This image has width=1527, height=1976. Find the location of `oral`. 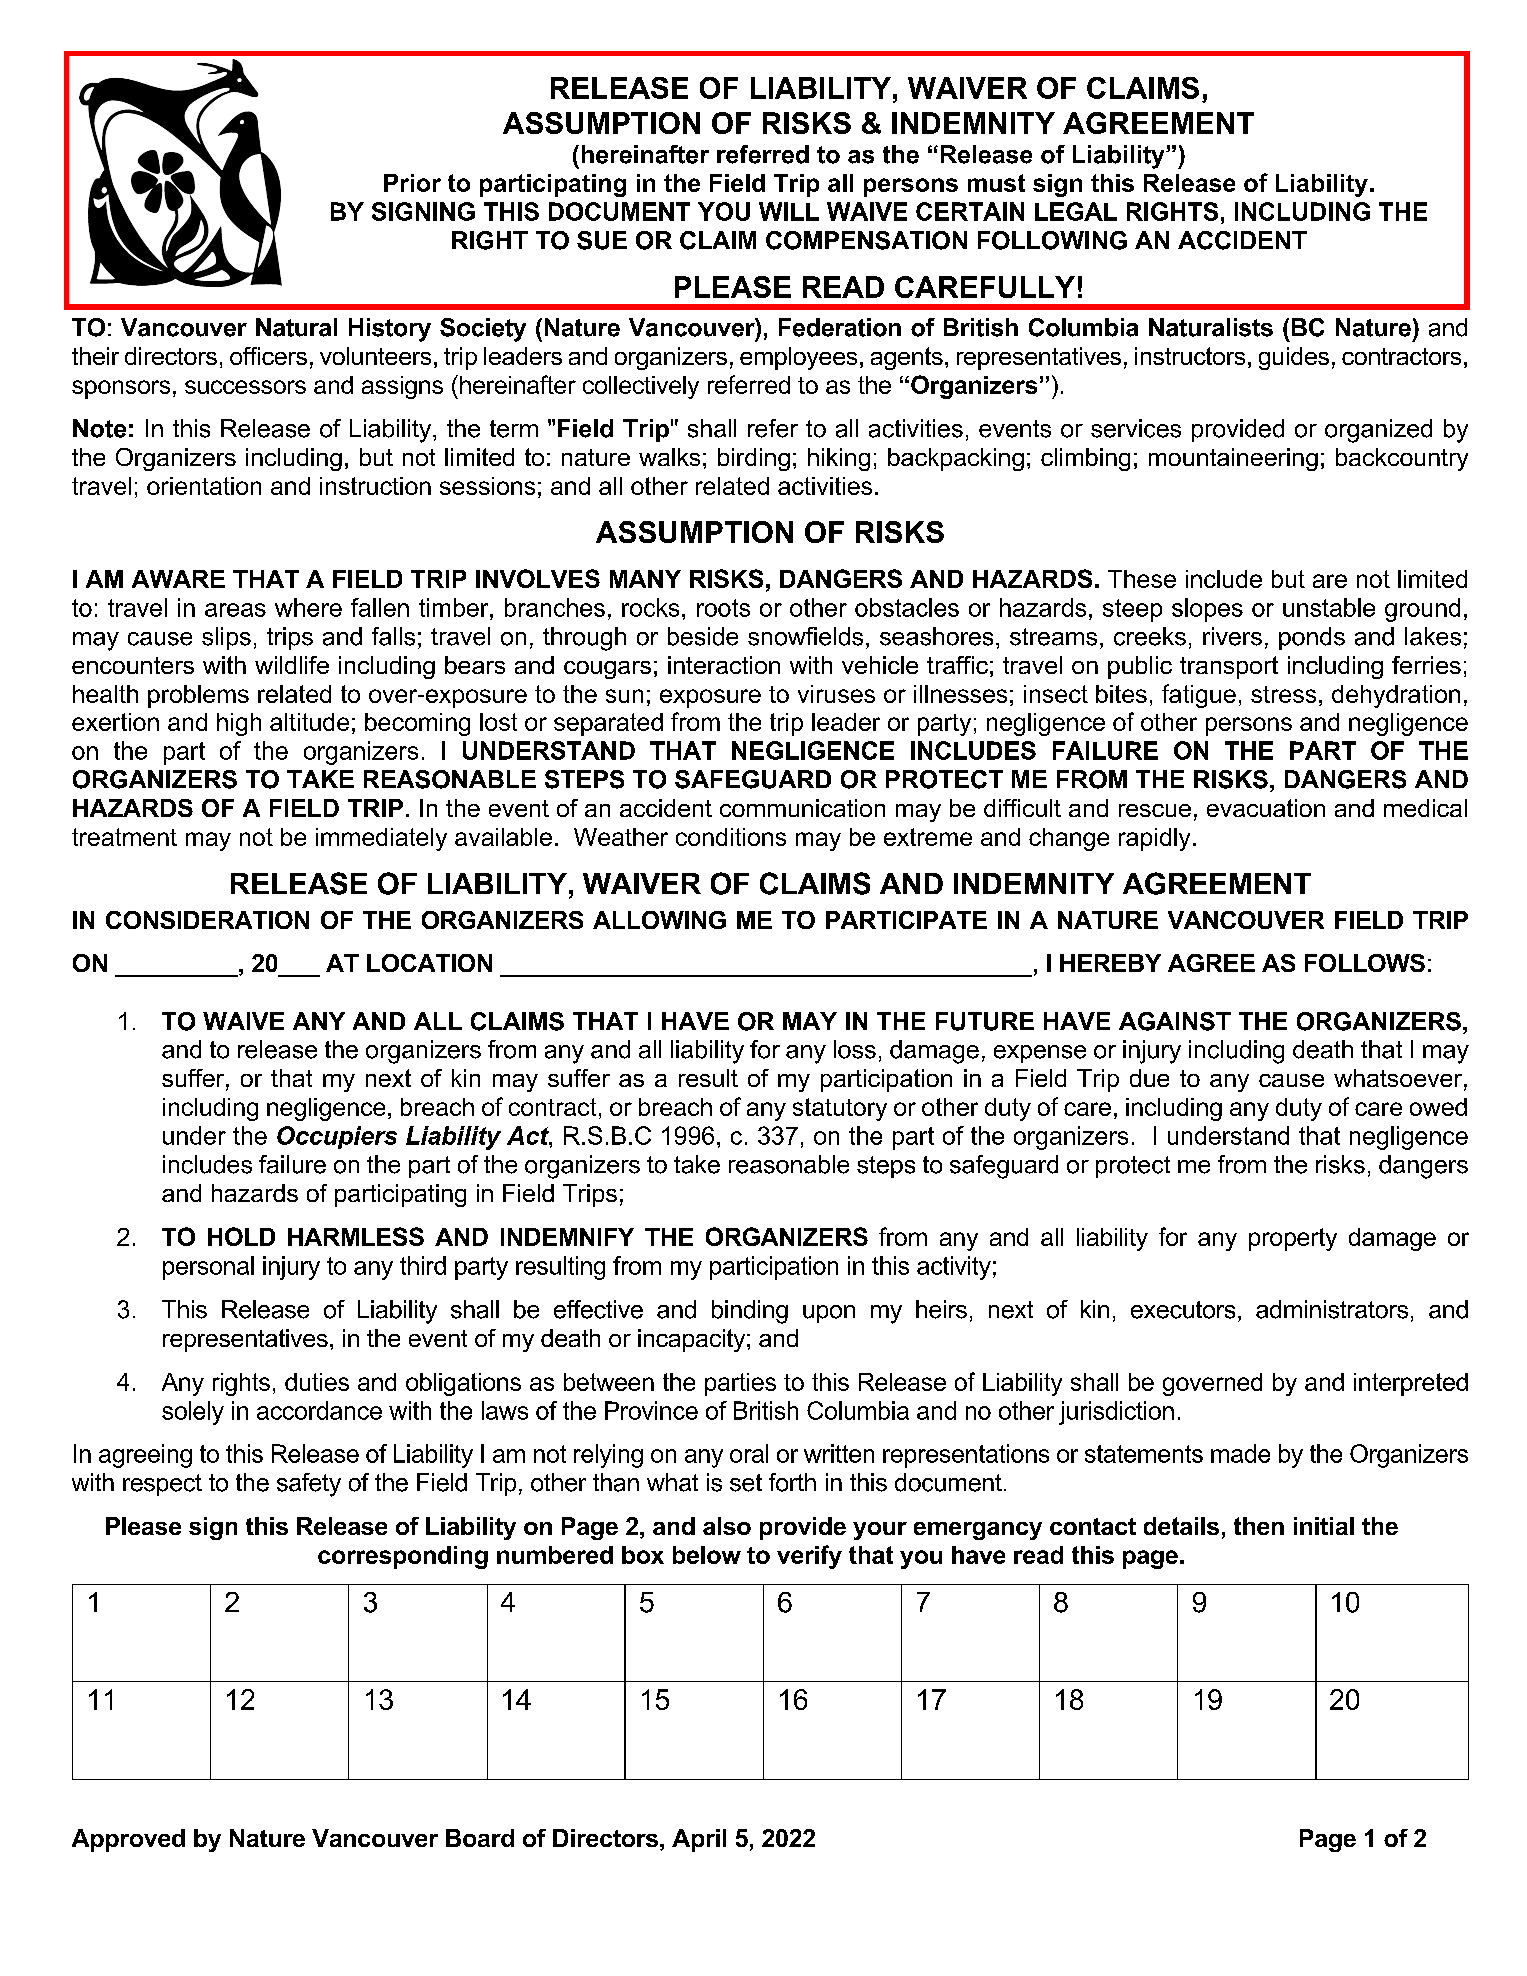

oral is located at coordinates (749, 1453).
